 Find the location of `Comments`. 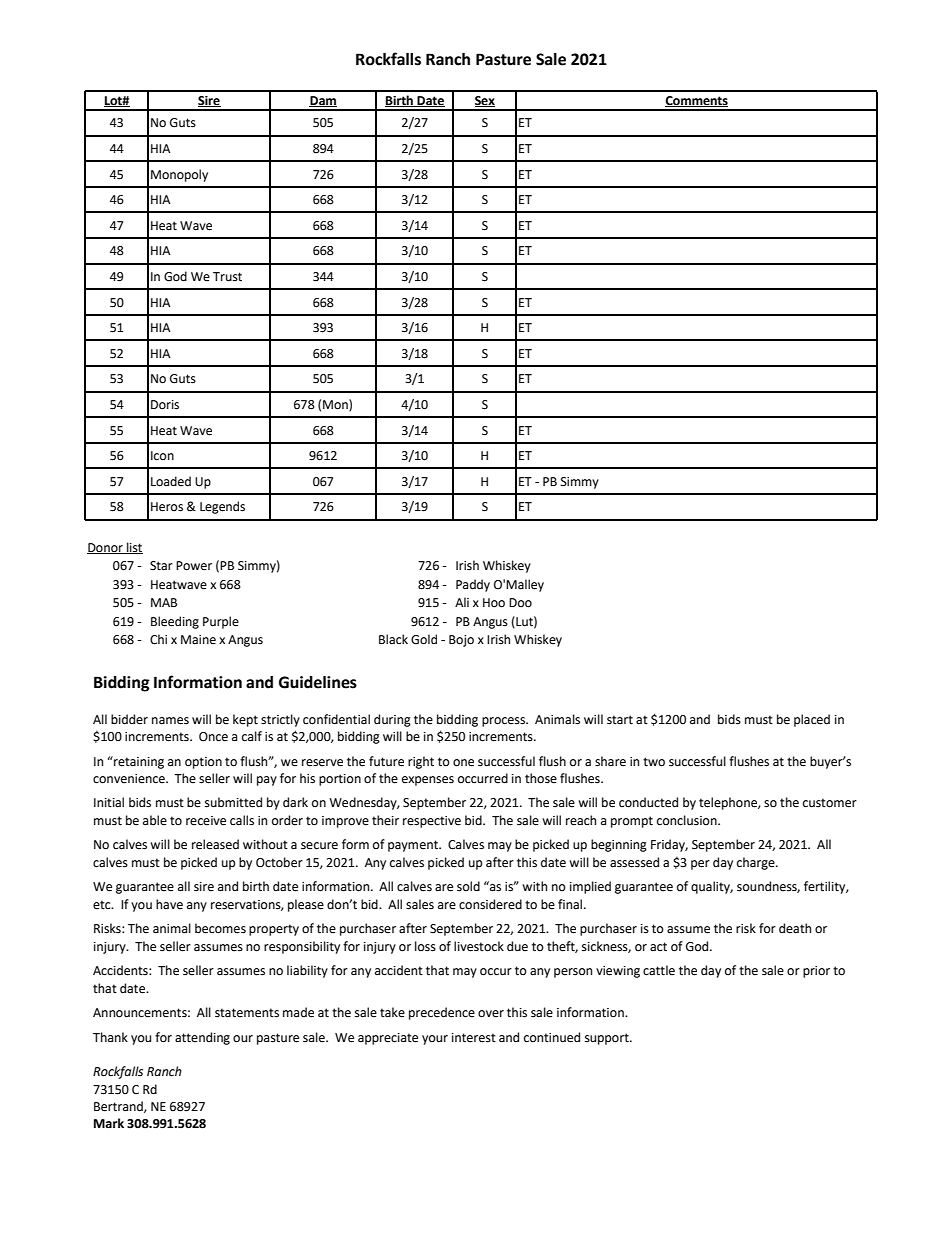

Comments is located at coordinates (696, 101).
